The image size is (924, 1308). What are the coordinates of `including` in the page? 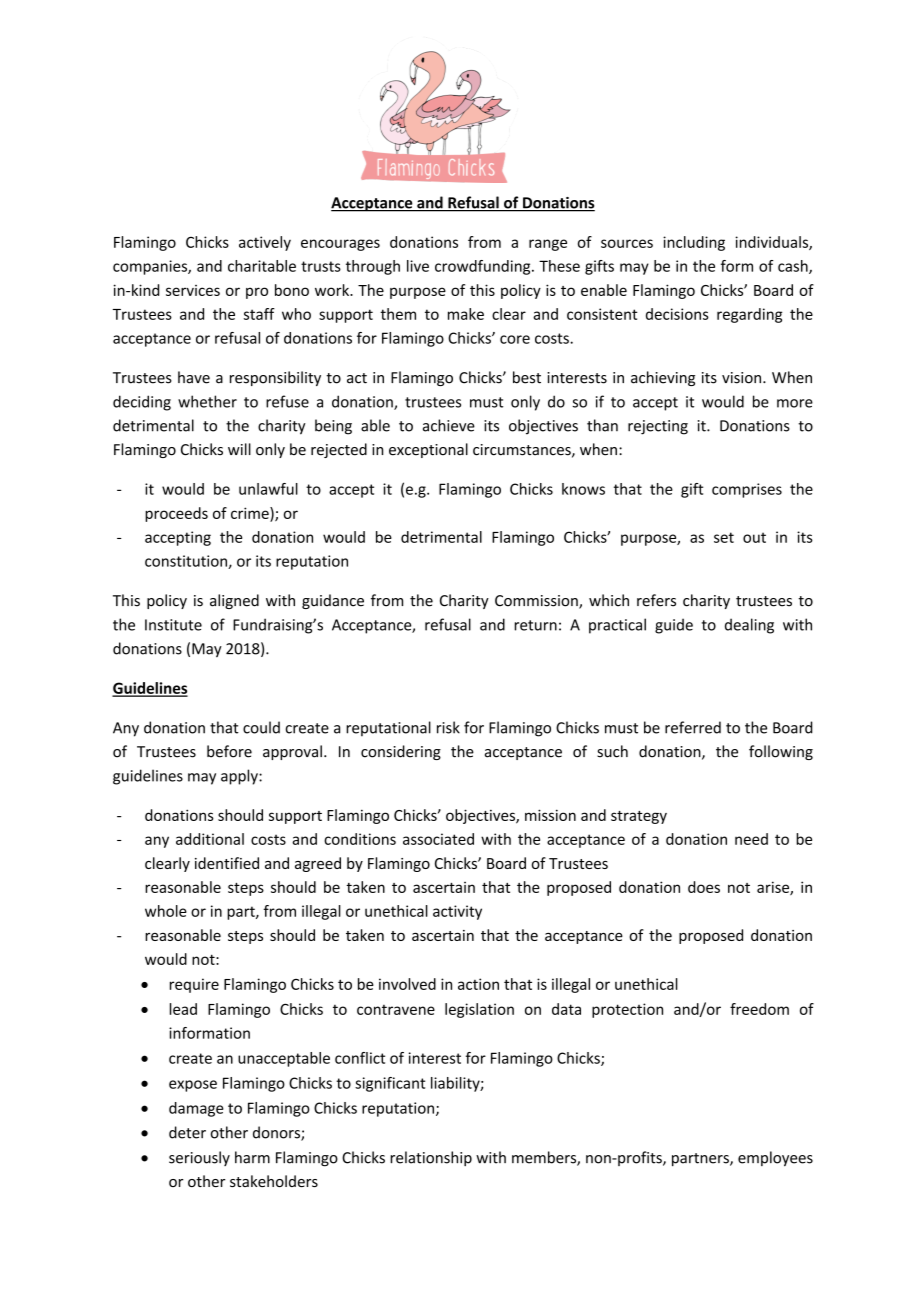 It's located at (694, 243).
